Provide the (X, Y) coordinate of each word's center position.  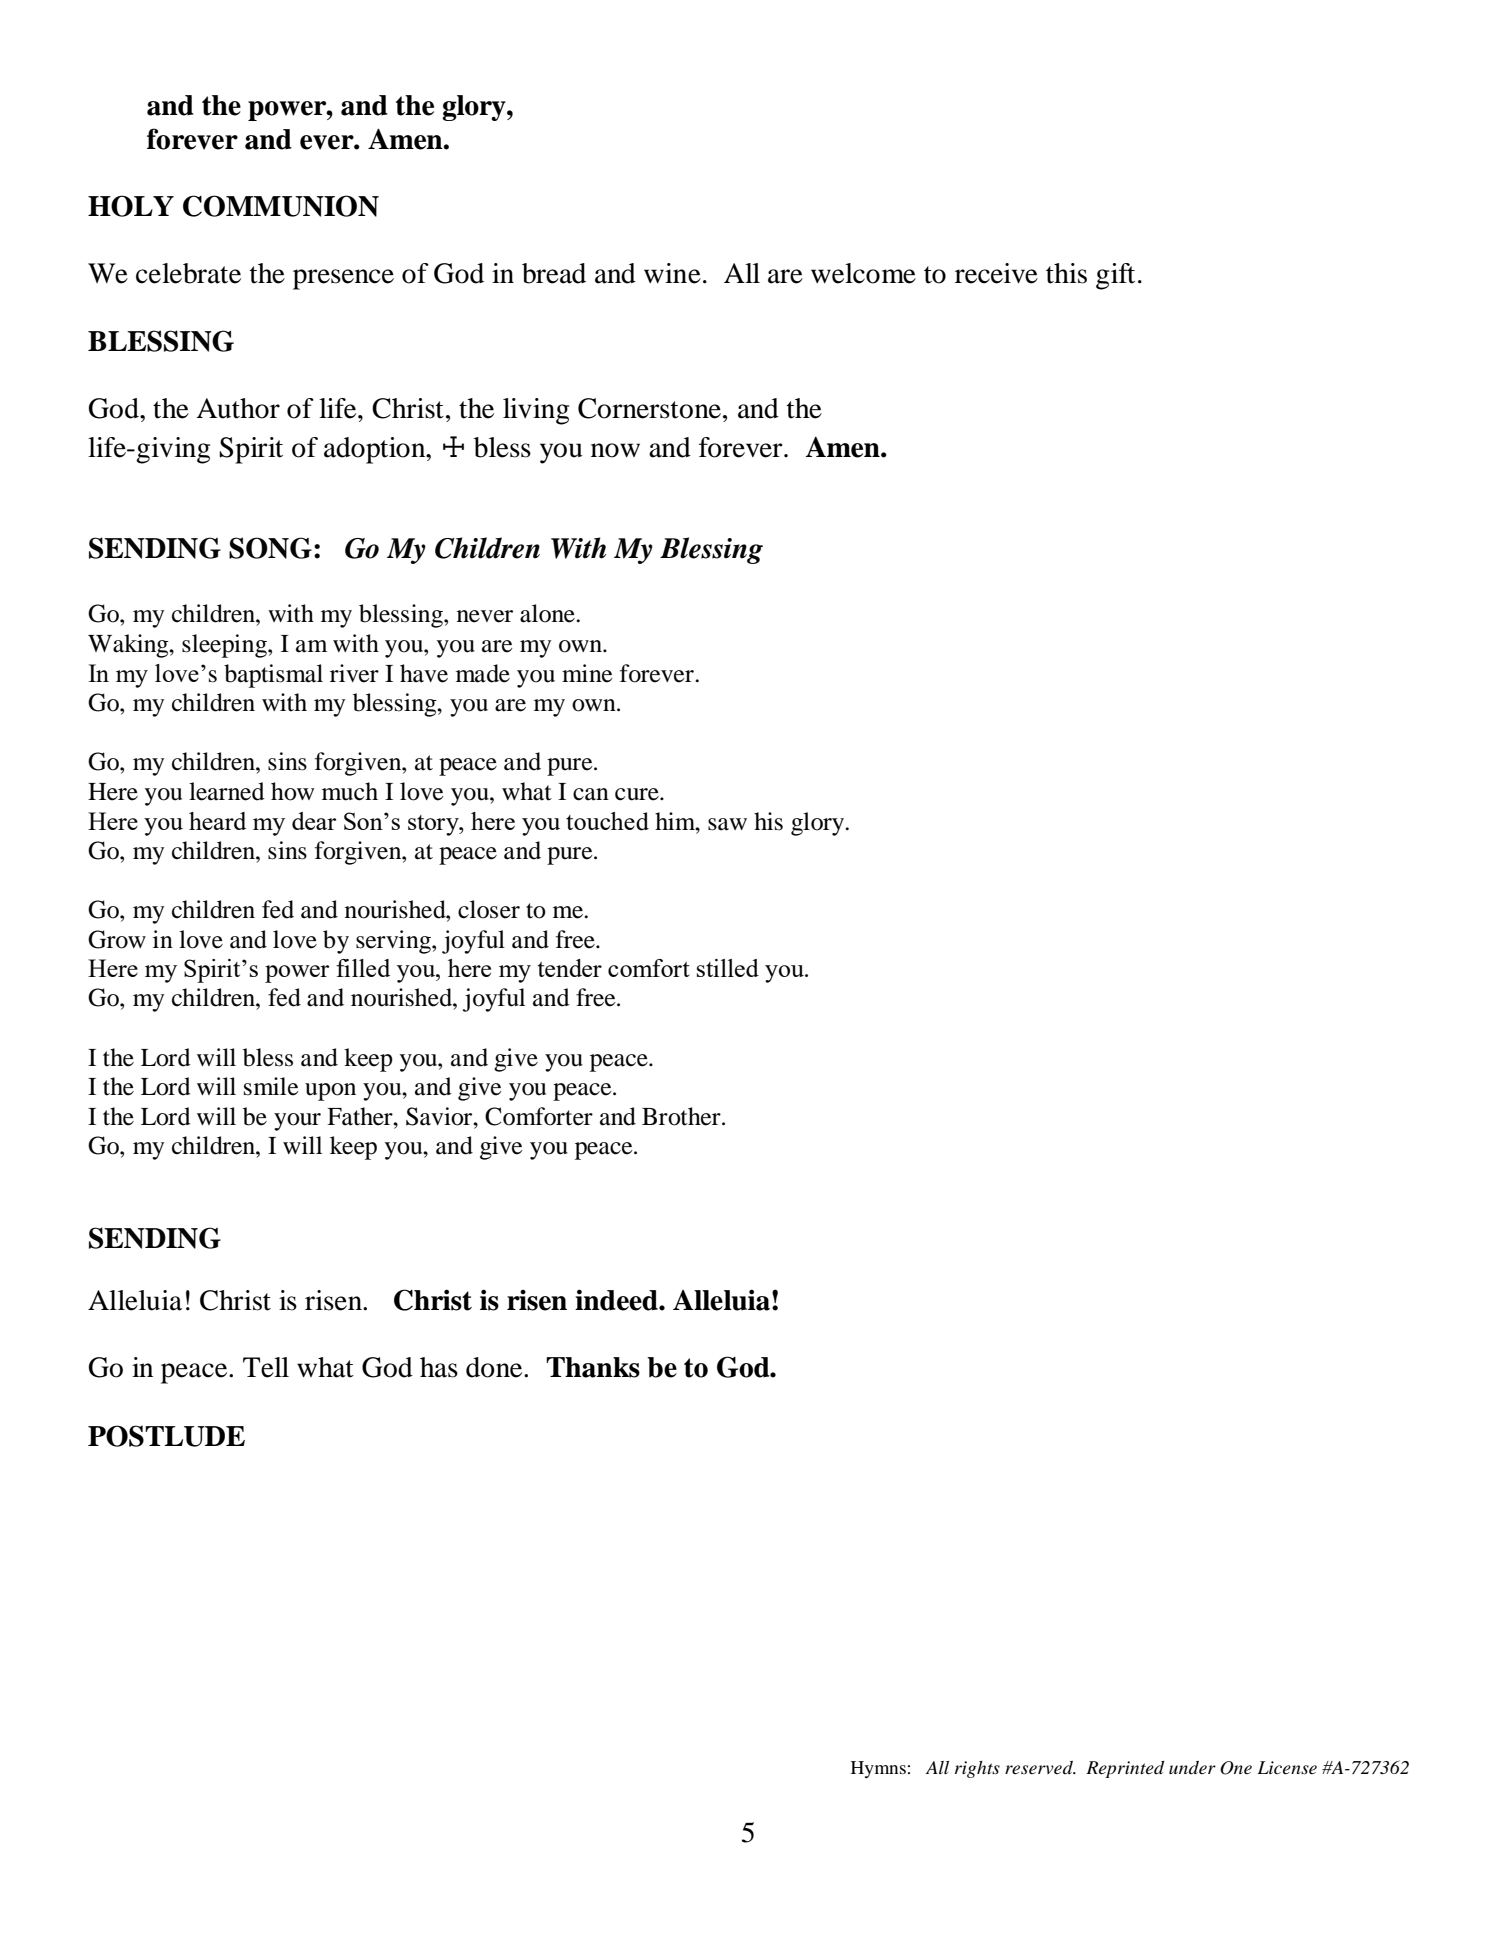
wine (672, 273)
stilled (728, 968)
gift (1115, 276)
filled (363, 968)
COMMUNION (281, 206)
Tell (266, 1367)
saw (727, 824)
